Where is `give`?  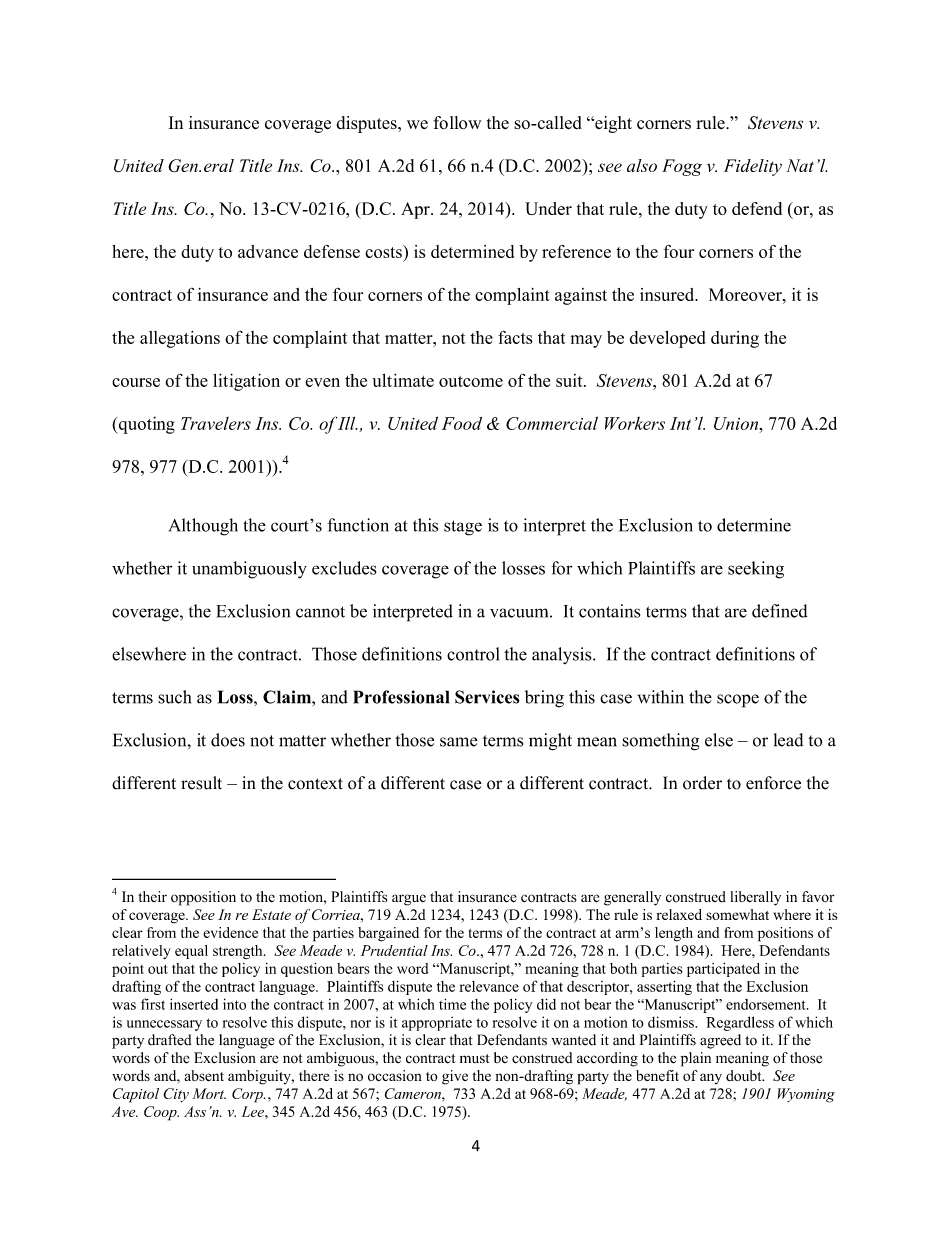
give is located at coordinates (455, 1077).
